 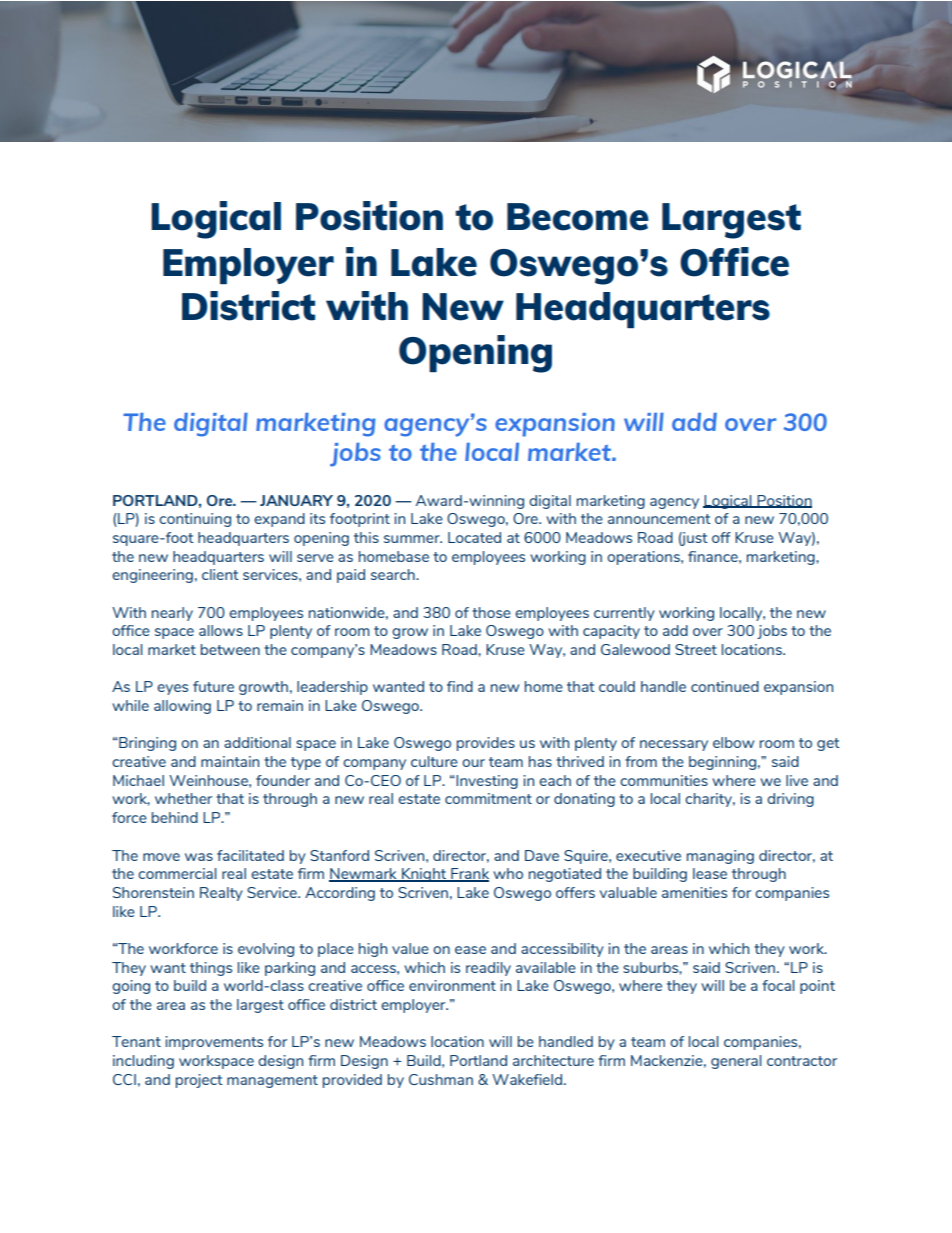 I want to click on was, so click(x=199, y=857).
